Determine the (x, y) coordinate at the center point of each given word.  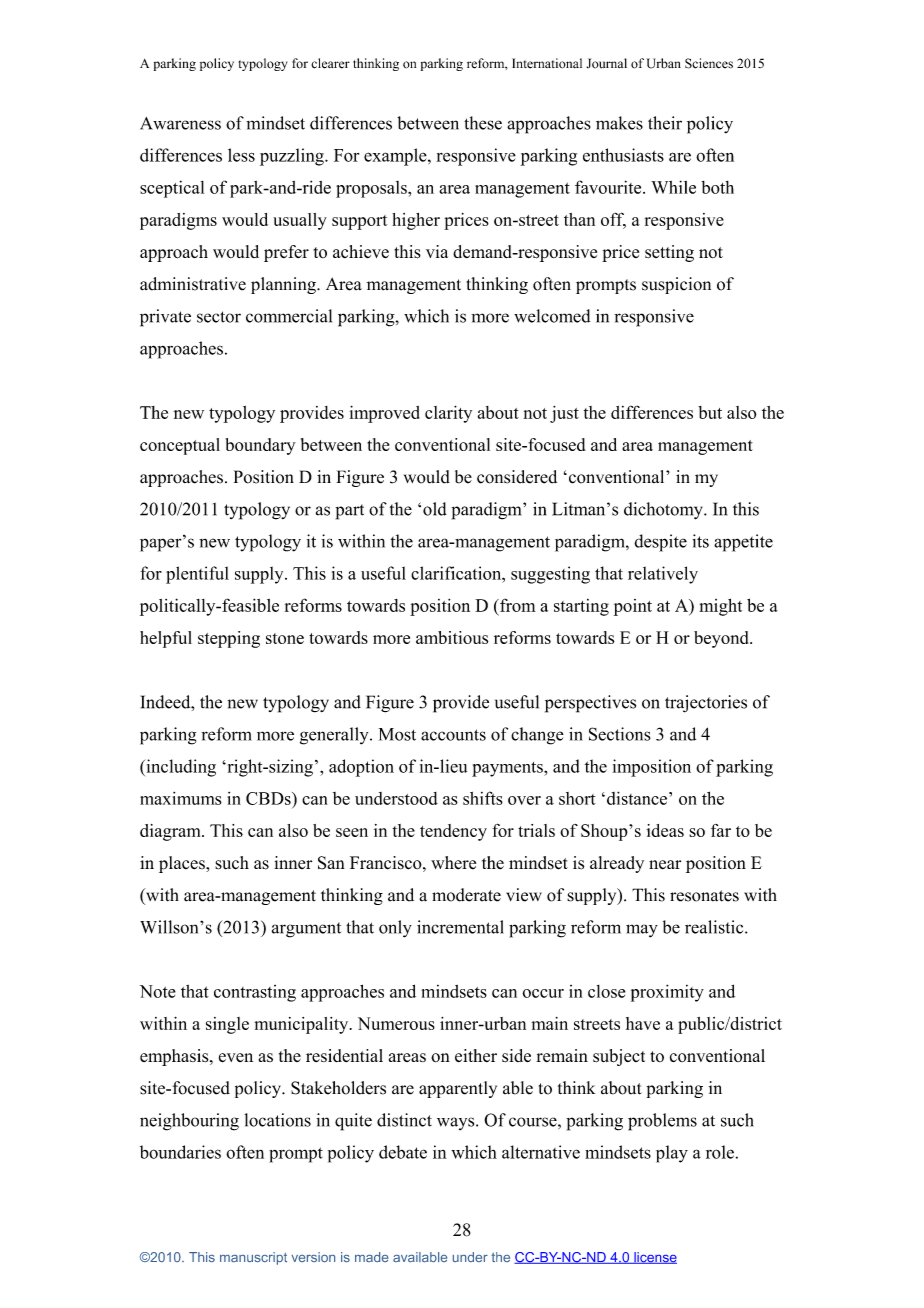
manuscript (253, 1258)
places (183, 864)
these (483, 123)
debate (403, 1152)
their (665, 123)
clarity (448, 414)
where (453, 863)
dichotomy (664, 511)
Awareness (180, 123)
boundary (261, 446)
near (665, 865)
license (654, 1258)
